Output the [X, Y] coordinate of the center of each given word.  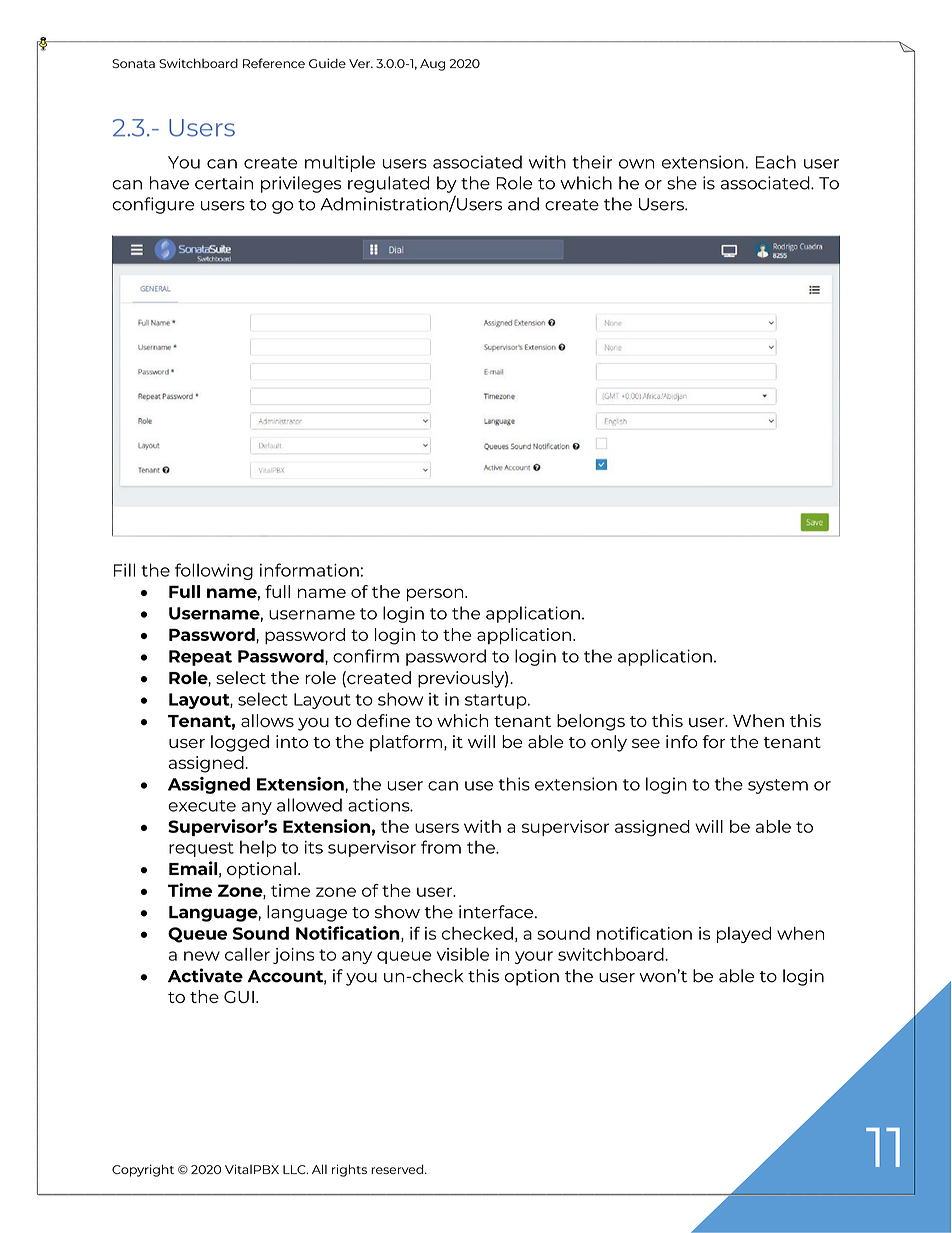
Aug [432, 65]
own [636, 164]
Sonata [133, 63]
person [436, 595]
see [646, 743]
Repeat [200, 658]
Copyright [143, 1170]
